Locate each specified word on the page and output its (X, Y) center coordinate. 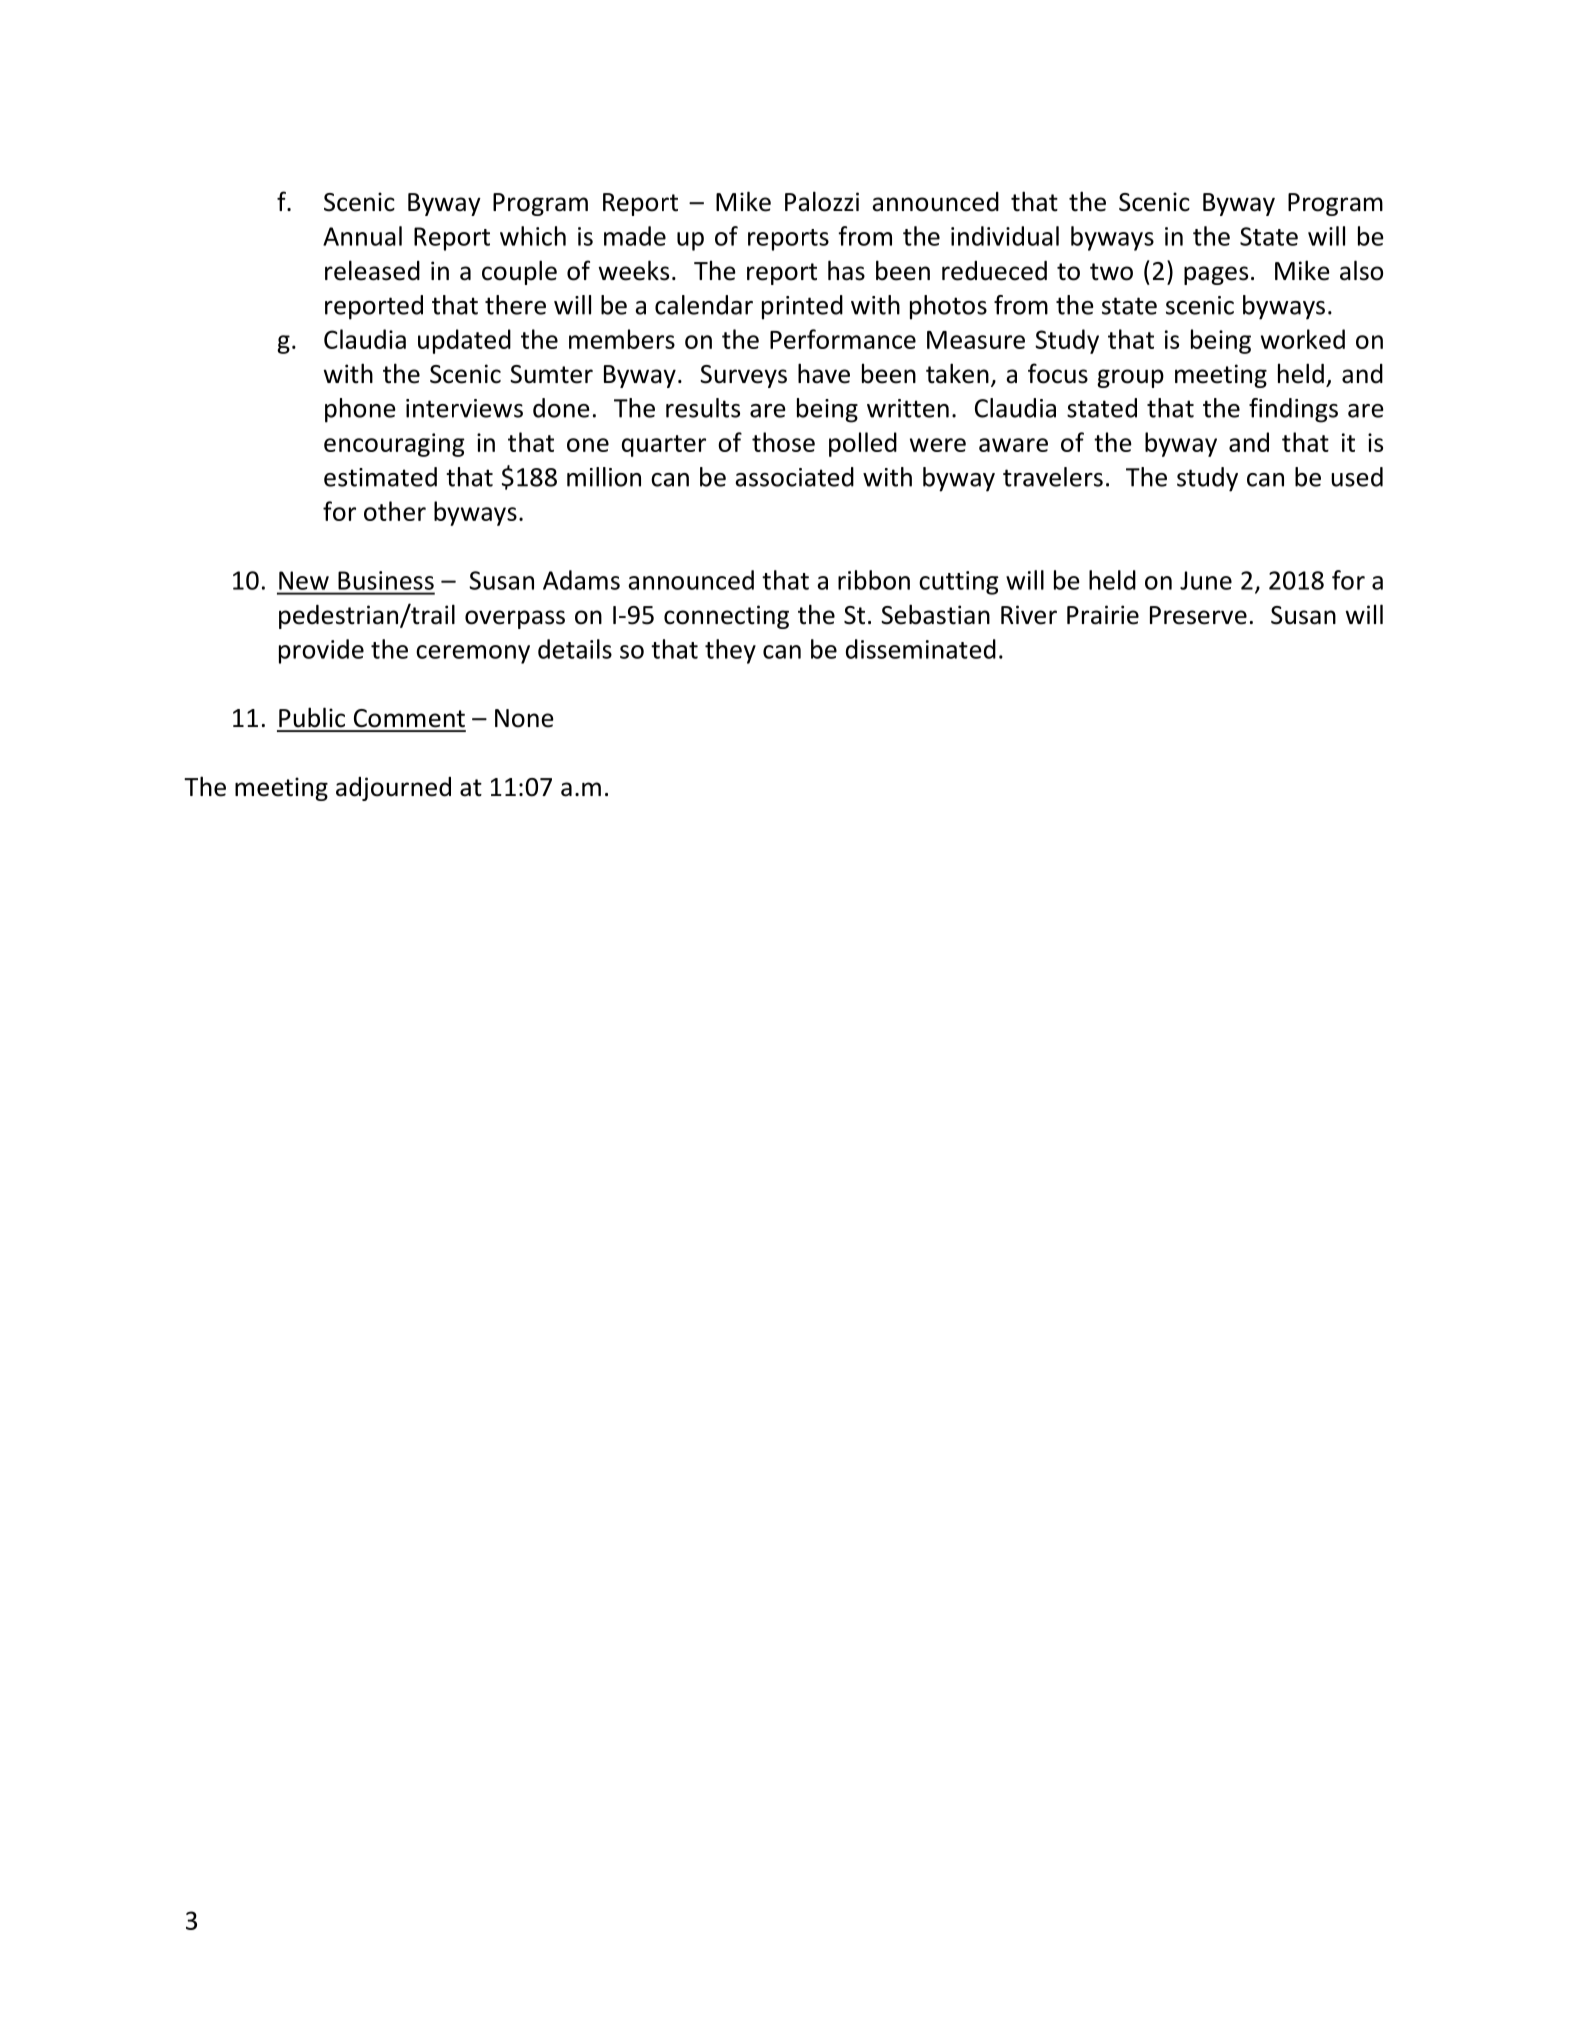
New (304, 580)
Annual (362, 236)
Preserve (1198, 615)
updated (464, 341)
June (1206, 580)
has (846, 270)
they (730, 651)
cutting (959, 583)
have (824, 373)
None (524, 718)
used (1357, 477)
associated (794, 477)
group (1130, 378)
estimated (380, 477)
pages (1216, 275)
